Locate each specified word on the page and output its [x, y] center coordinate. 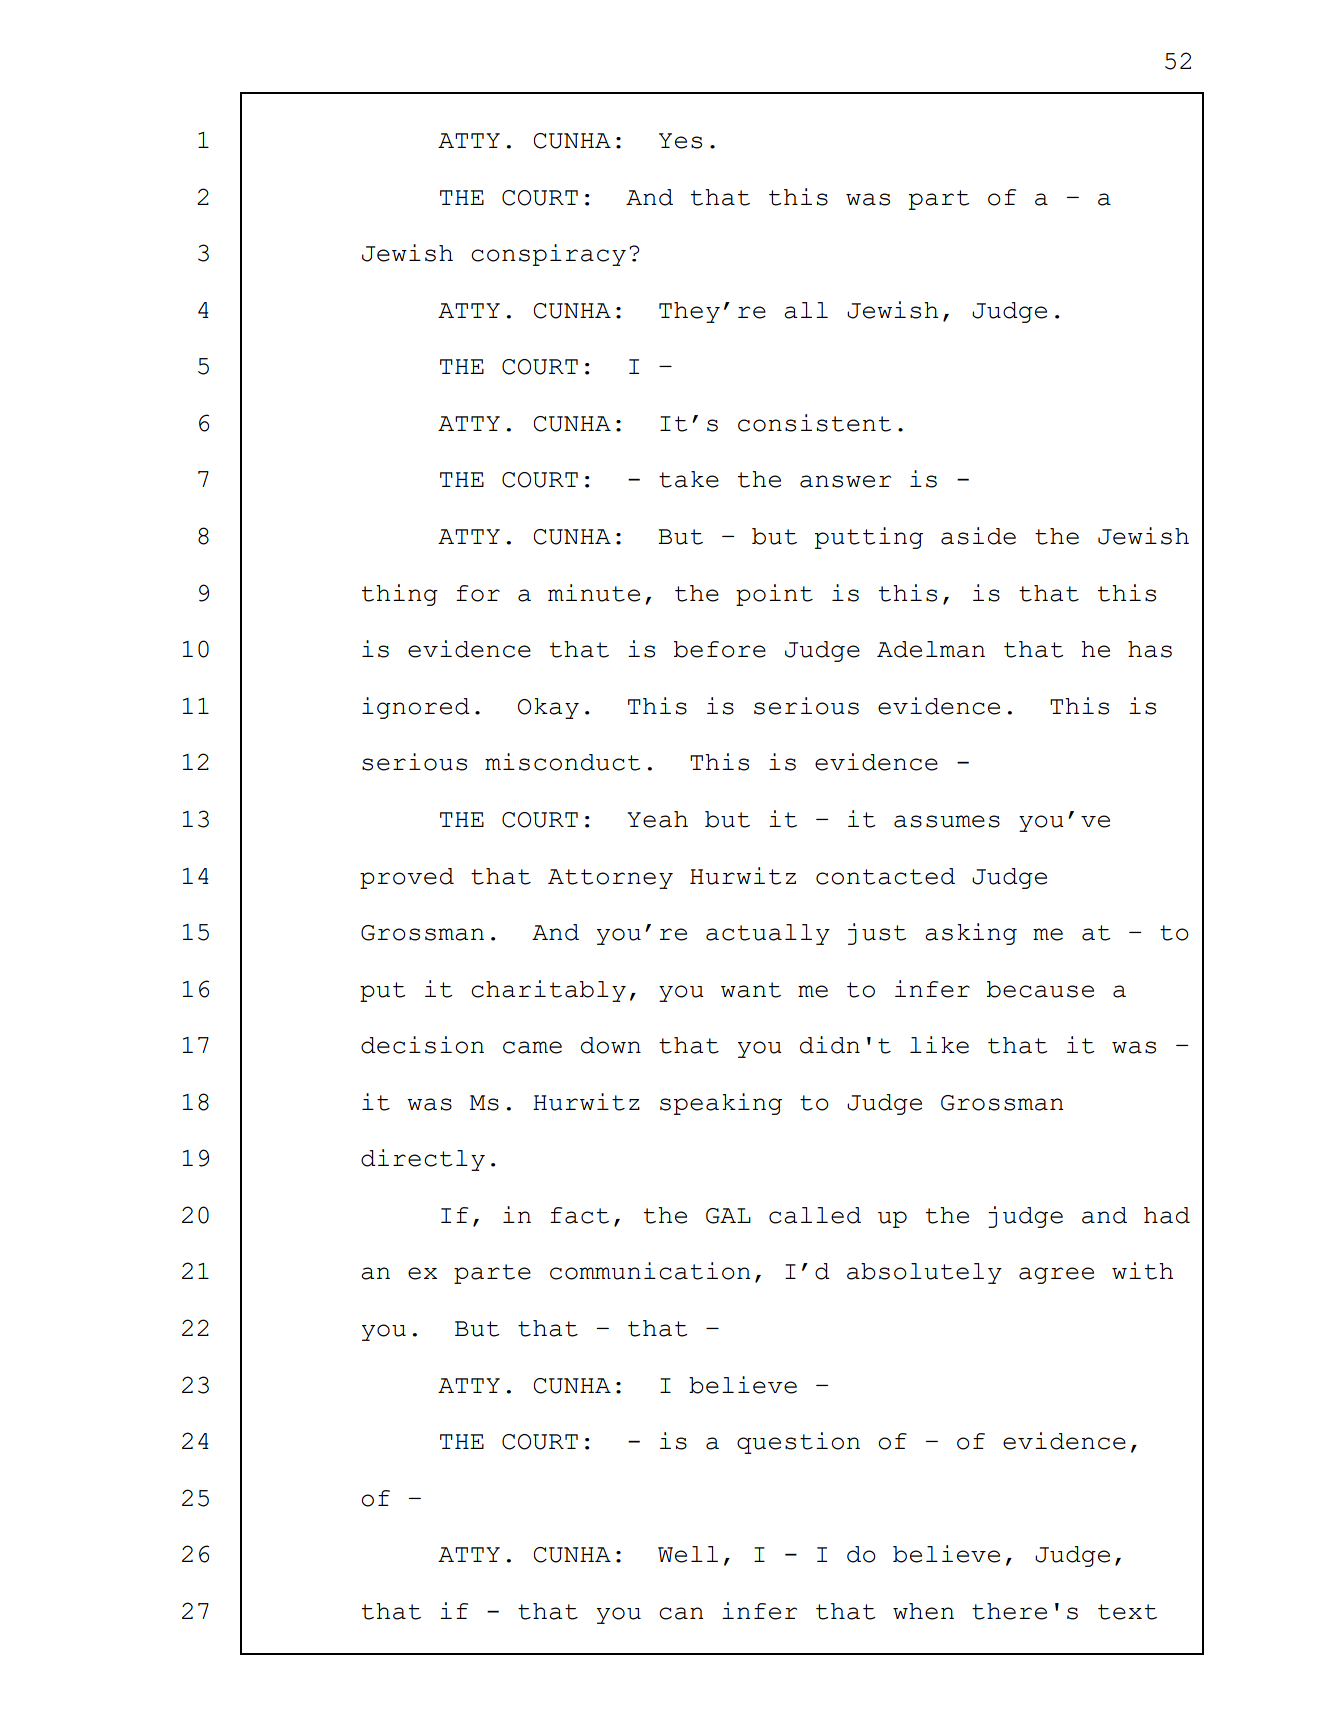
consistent [814, 423]
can [681, 1613]
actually [768, 934]
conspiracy [548, 255]
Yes [680, 141]
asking [971, 934]
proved [407, 878]
